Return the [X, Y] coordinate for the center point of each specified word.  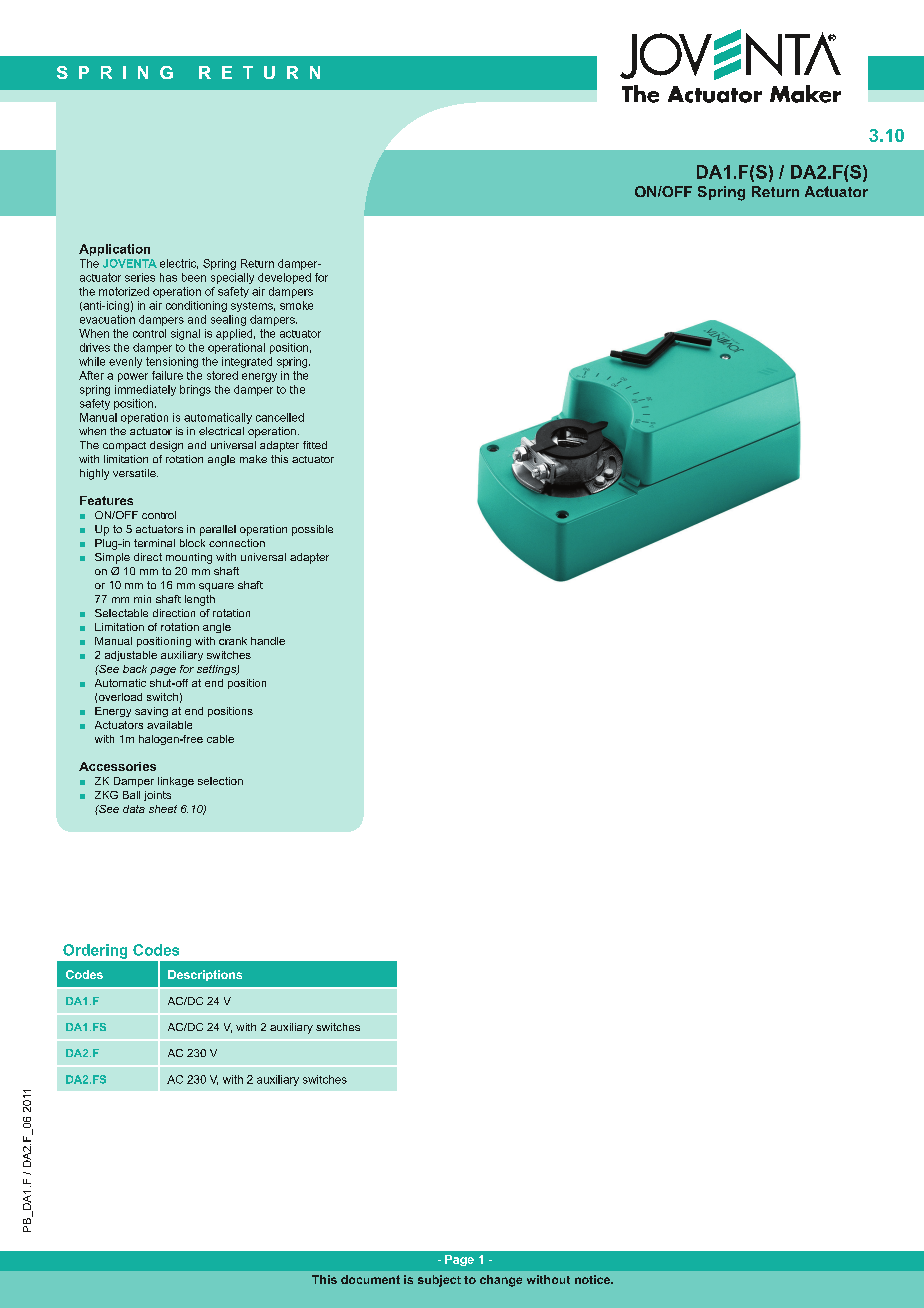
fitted [315, 445]
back [135, 669]
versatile [135, 473]
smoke [296, 305]
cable [220, 739]
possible [312, 530]
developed [284, 278]
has [168, 277]
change [501, 1281]
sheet [163, 809]
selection [220, 781]
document [370, 1279]
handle [268, 641]
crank [233, 641]
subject [439, 1281]
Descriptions [205, 975]
